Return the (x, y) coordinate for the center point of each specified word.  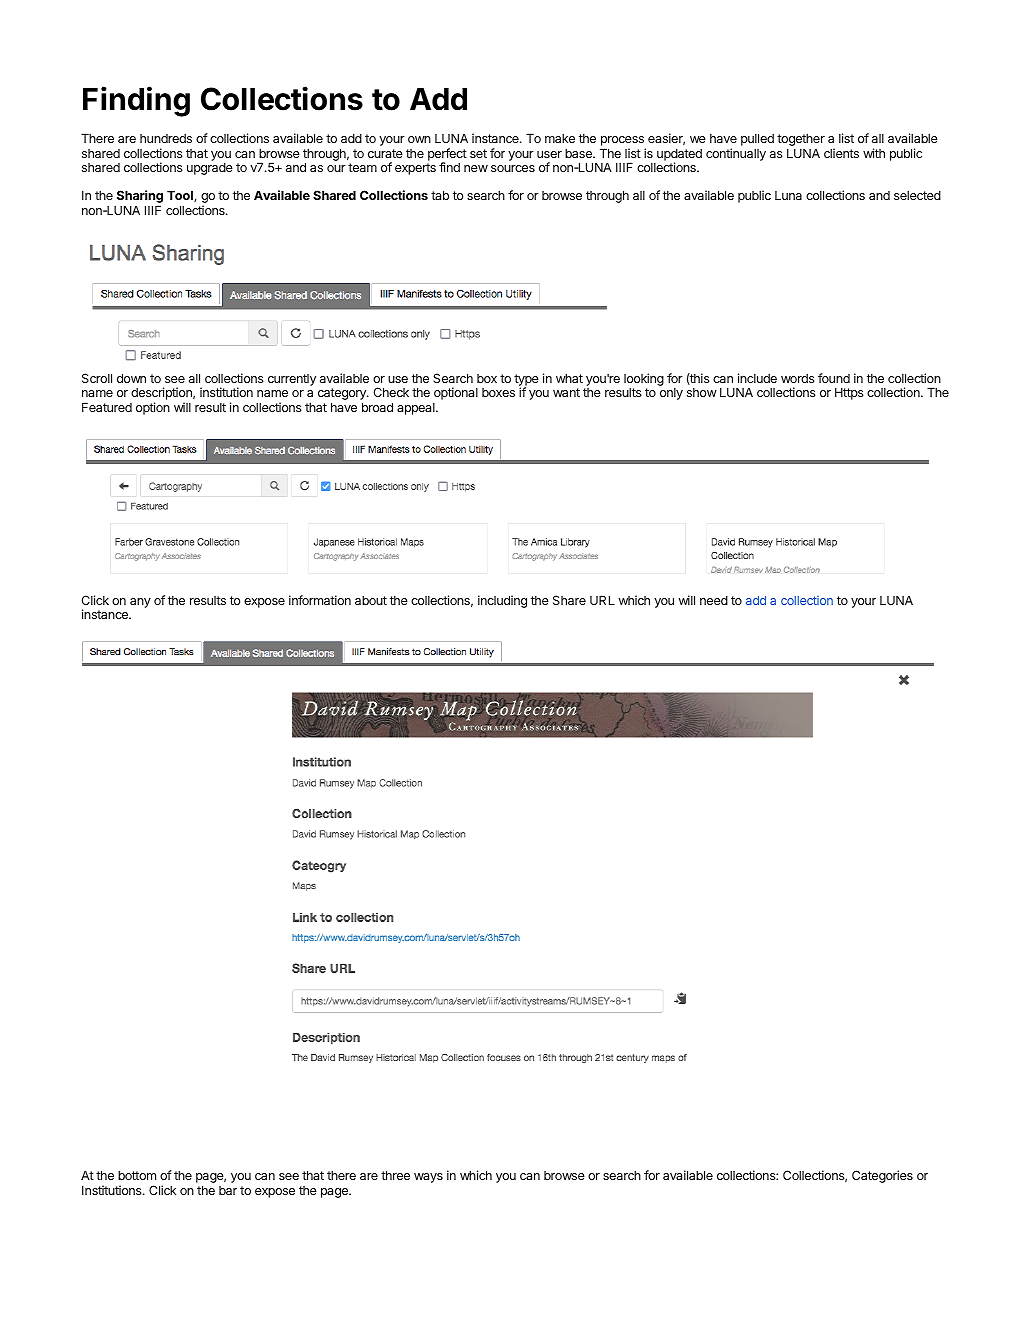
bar (228, 1190)
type (526, 381)
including (502, 601)
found (834, 378)
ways (428, 1178)
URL (602, 600)
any (140, 603)
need (714, 600)
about (371, 600)
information (320, 600)
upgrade (210, 169)
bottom (137, 1175)
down (131, 378)
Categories (882, 1176)
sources (513, 168)
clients (841, 153)
